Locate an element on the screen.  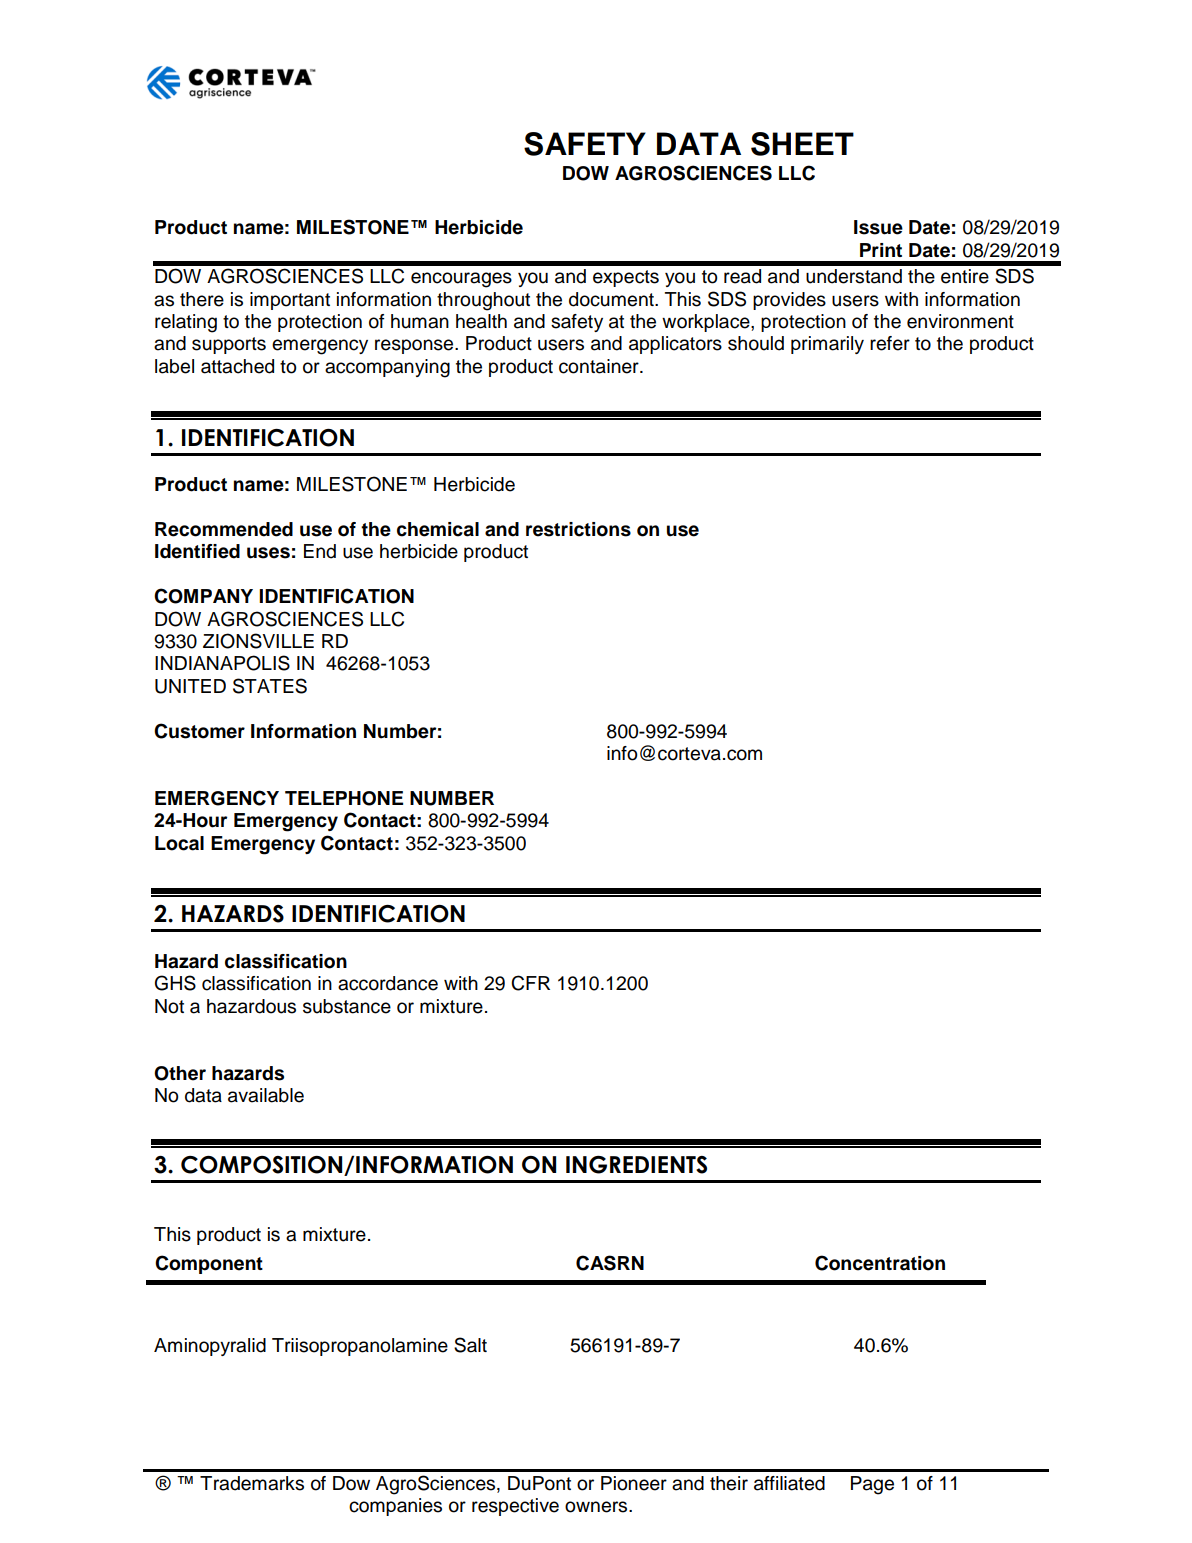
INGREDIENTS is located at coordinates (636, 1165).
